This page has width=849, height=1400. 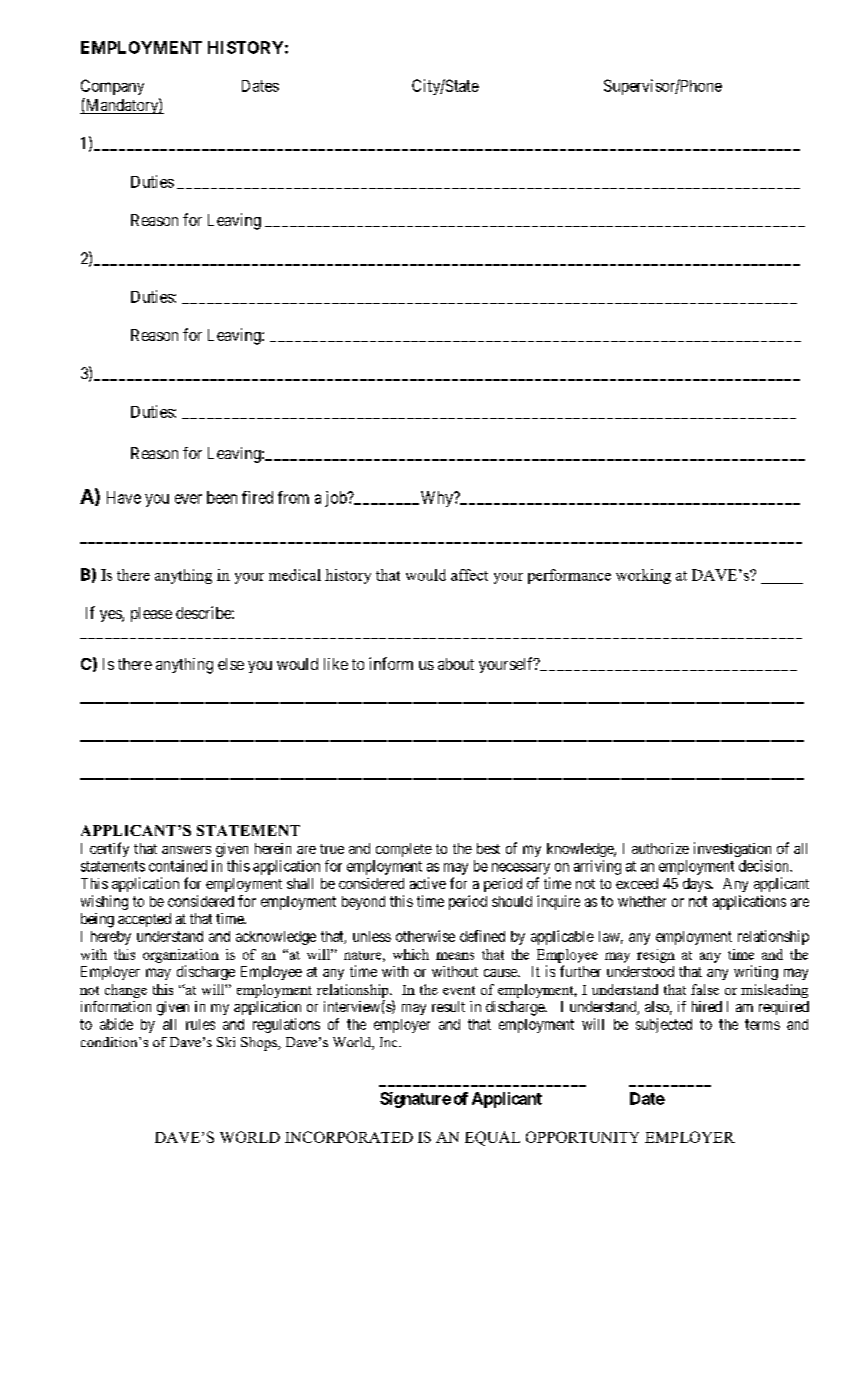 I want to click on affect, so click(x=469, y=575).
